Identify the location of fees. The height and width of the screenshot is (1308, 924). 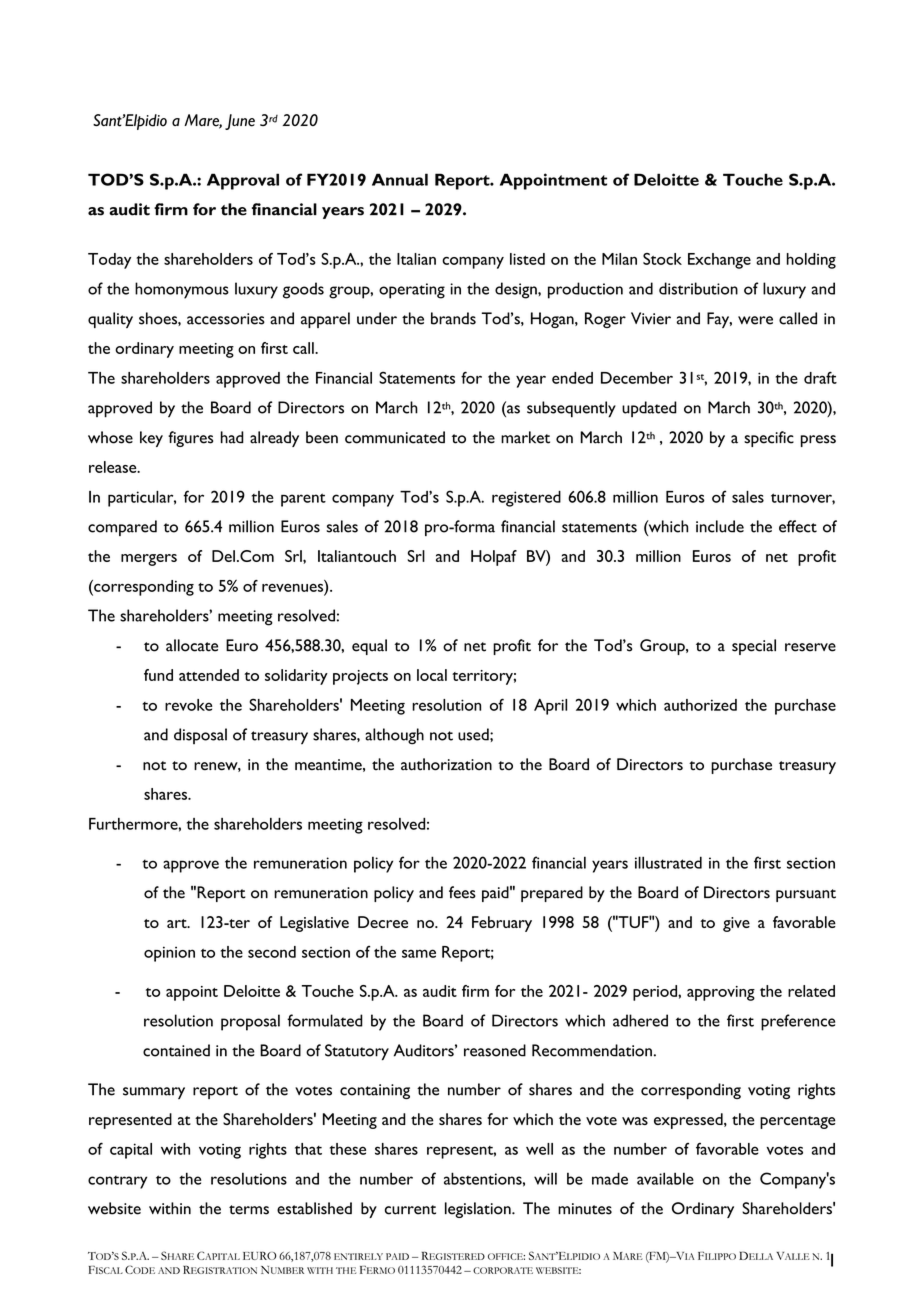
(462, 892).
